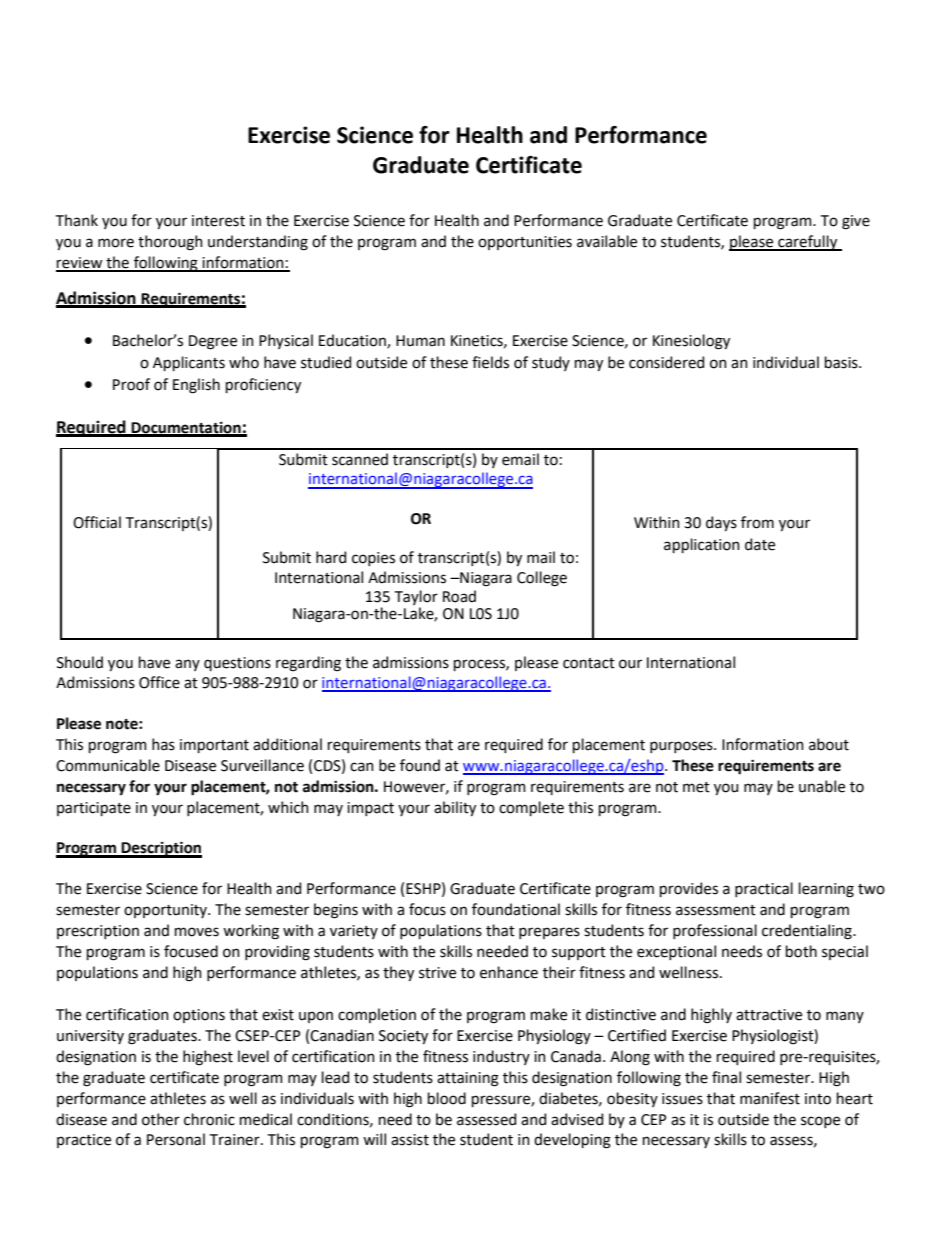  What do you see at coordinates (549, 933) in the screenshot?
I see `prepares` at bounding box center [549, 933].
